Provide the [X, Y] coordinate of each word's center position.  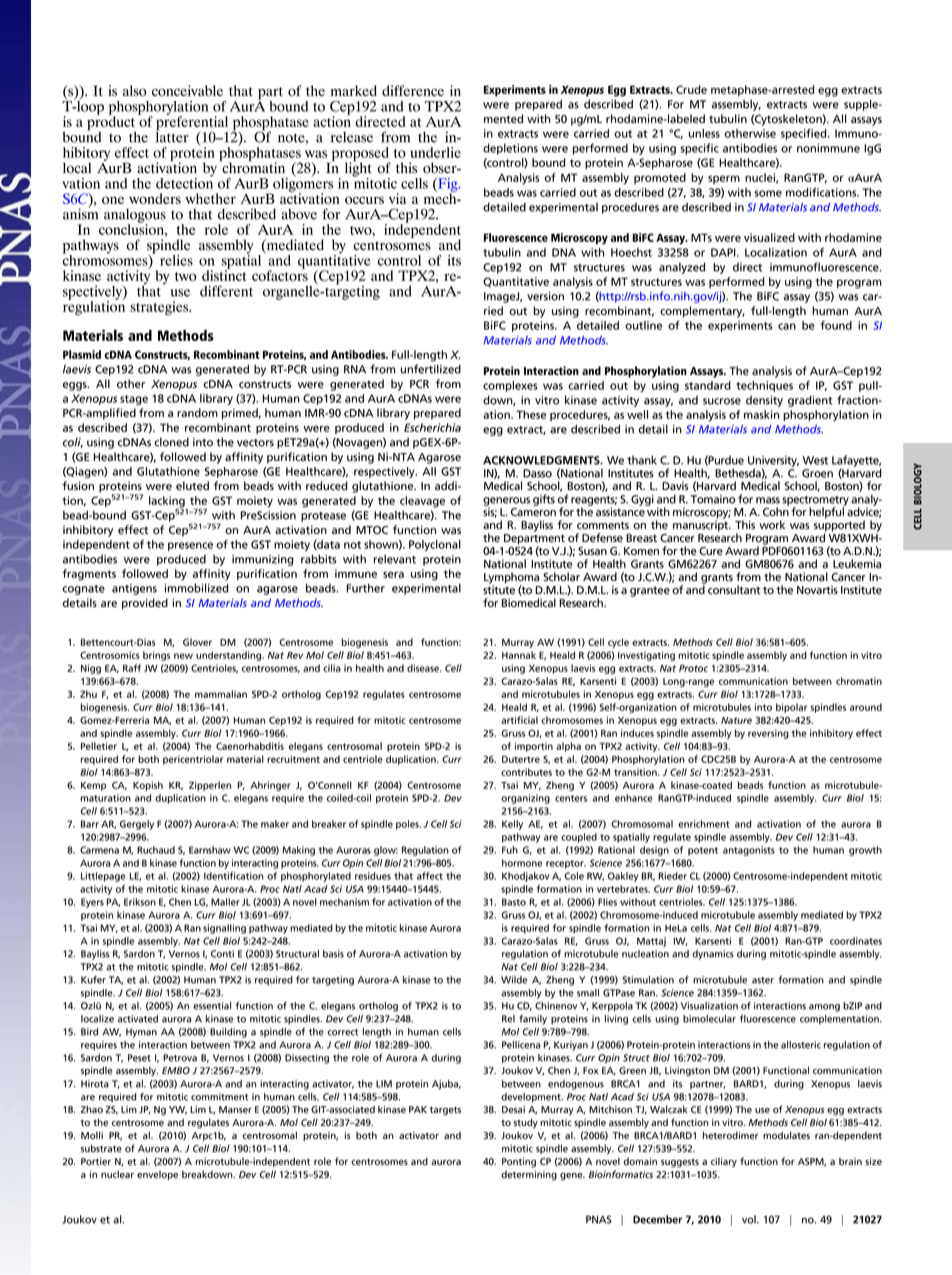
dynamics [713, 955]
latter [172, 136]
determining [529, 1176]
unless [704, 133]
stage [134, 400]
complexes [510, 386]
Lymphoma [511, 579]
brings [156, 656]
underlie [435, 152]
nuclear [117, 1174]
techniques [764, 386]
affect [430, 876]
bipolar [791, 708]
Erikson [140, 902]
